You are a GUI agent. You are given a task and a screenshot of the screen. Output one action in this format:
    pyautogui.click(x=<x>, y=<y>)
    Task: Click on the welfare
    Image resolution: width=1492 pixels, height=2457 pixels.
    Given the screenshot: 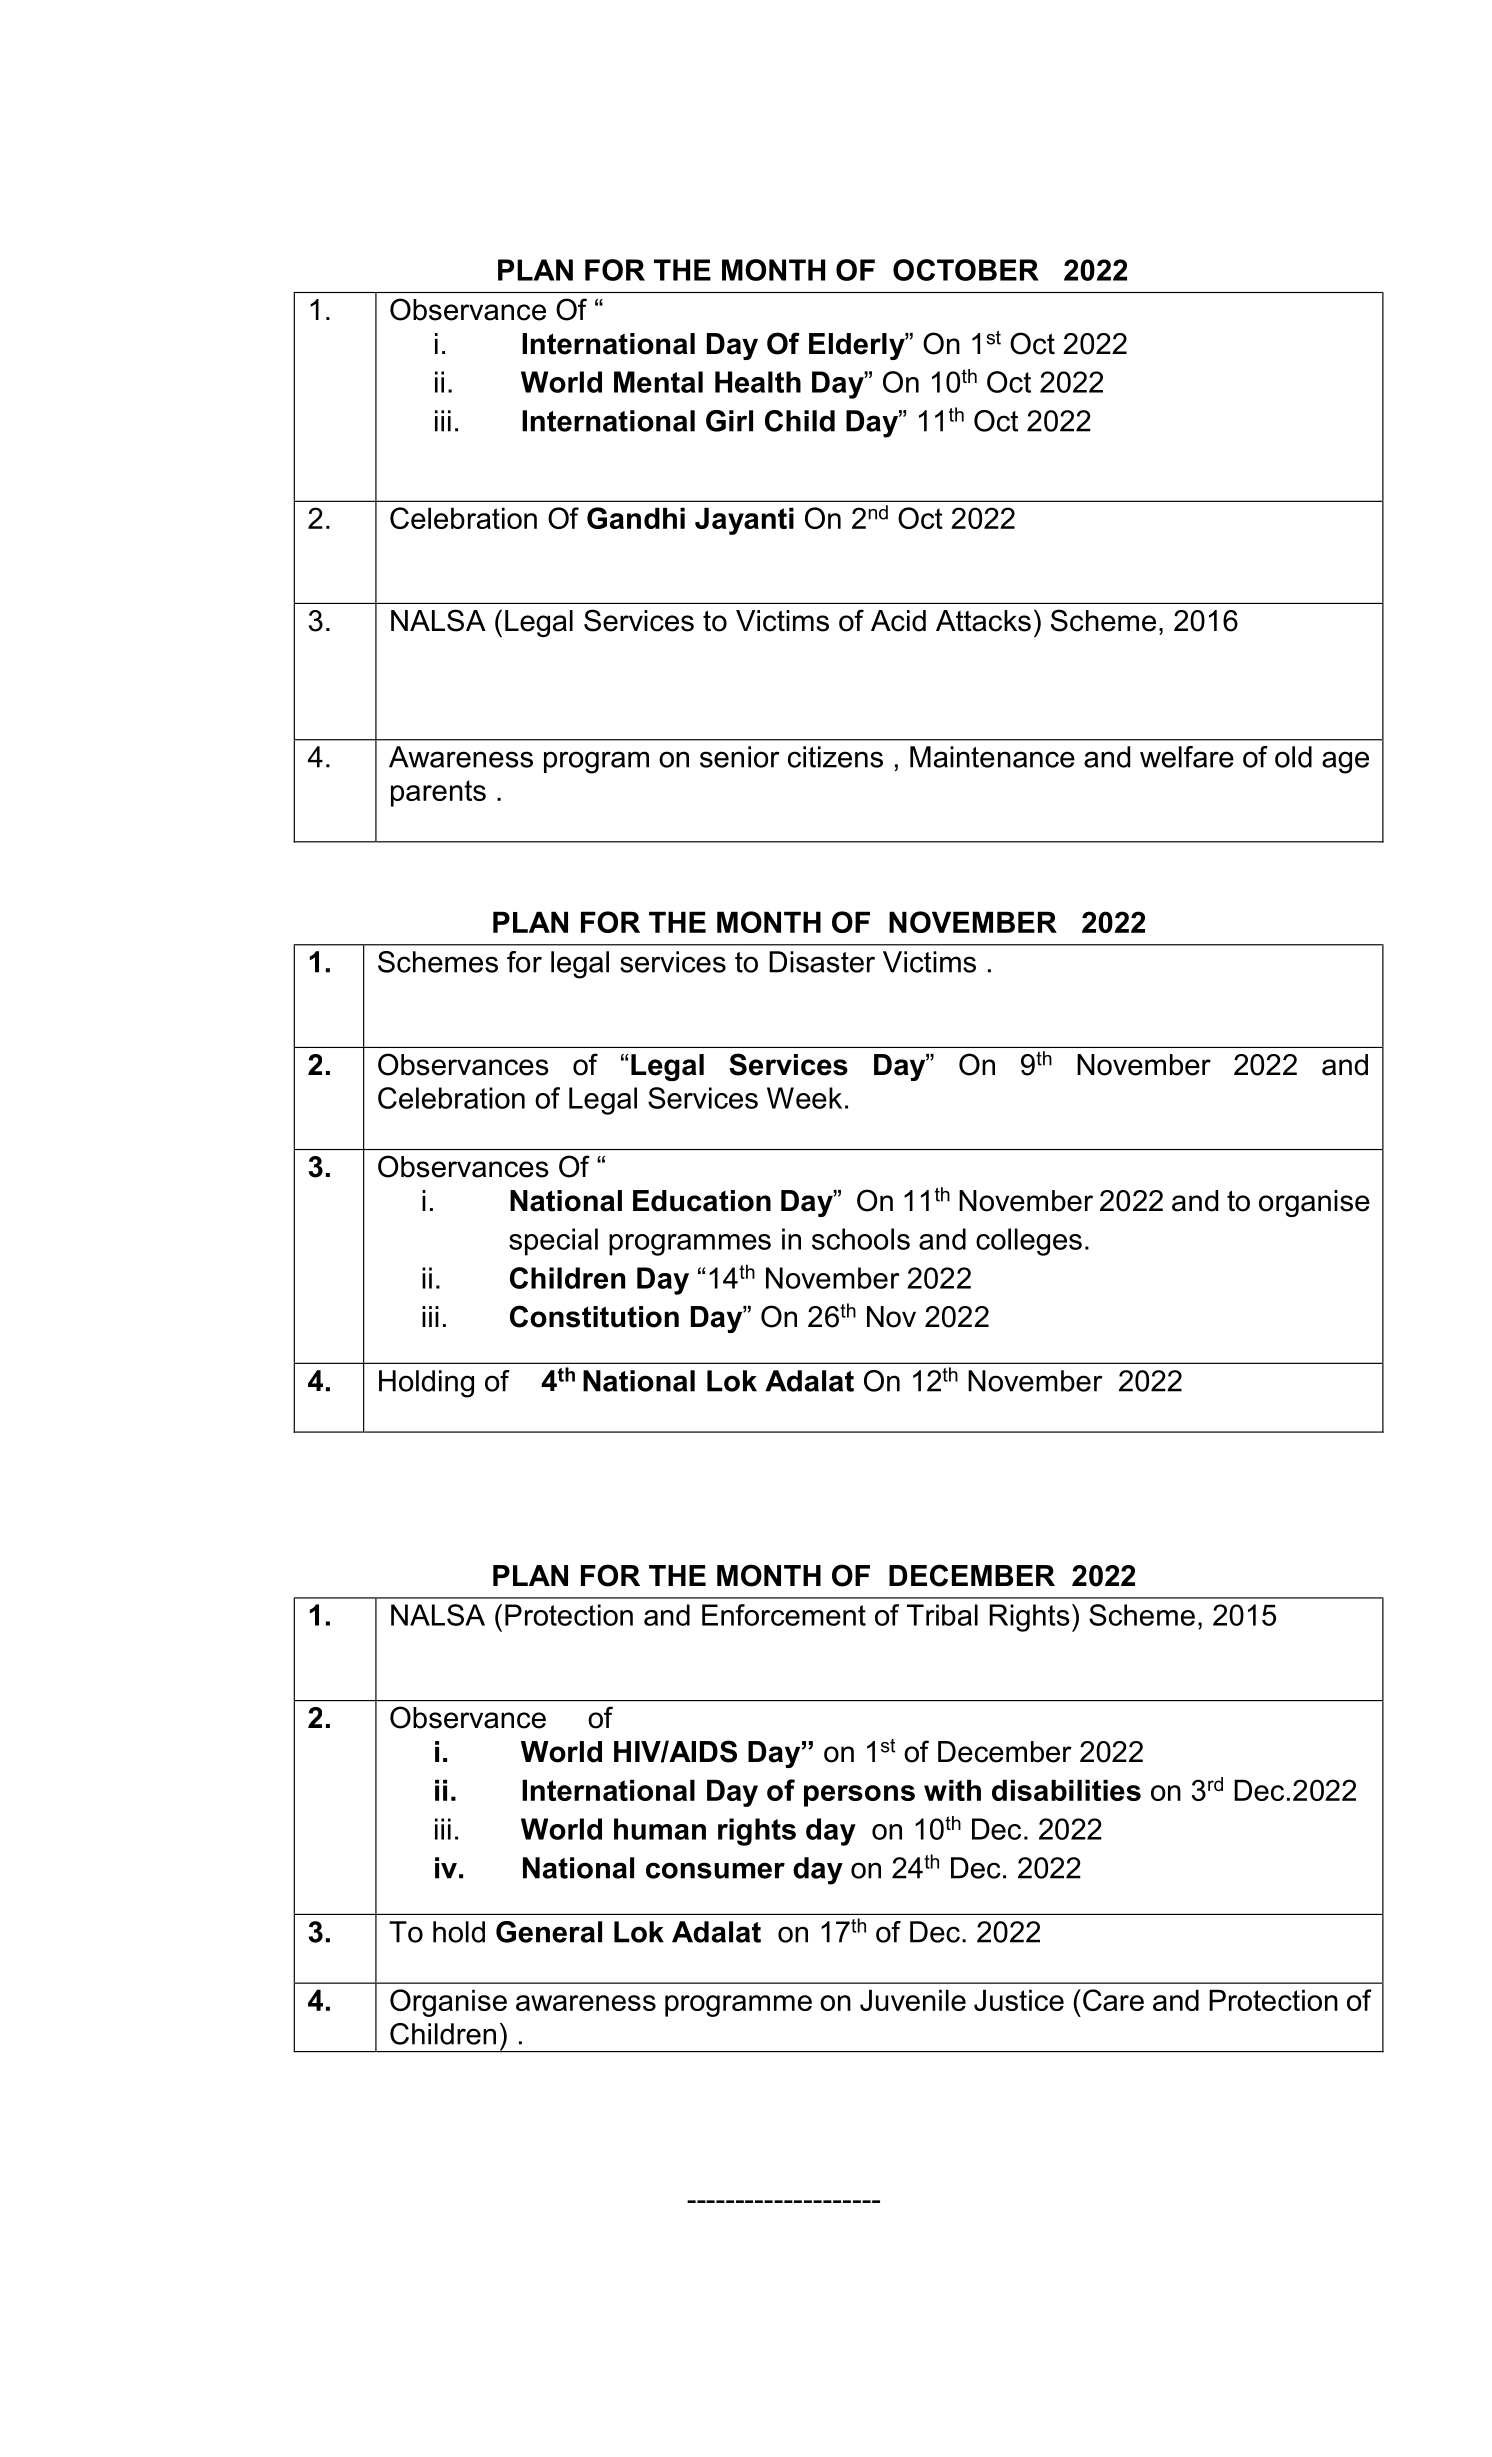 What is the action you would take?
    pyautogui.click(x=1187, y=757)
